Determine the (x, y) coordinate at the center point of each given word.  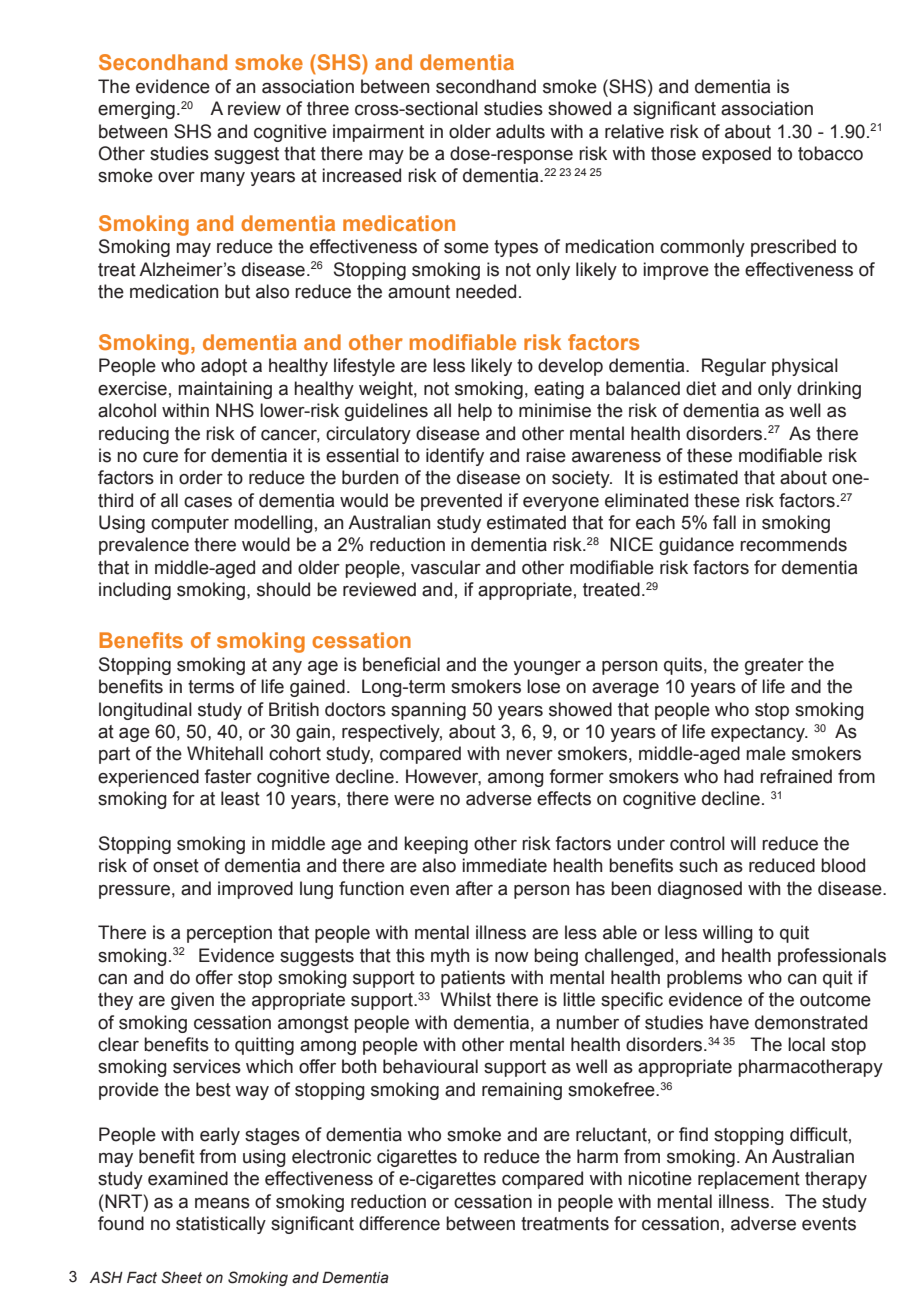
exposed (736, 155)
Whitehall (225, 753)
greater (774, 666)
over (176, 177)
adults (520, 131)
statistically (221, 1225)
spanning (428, 711)
